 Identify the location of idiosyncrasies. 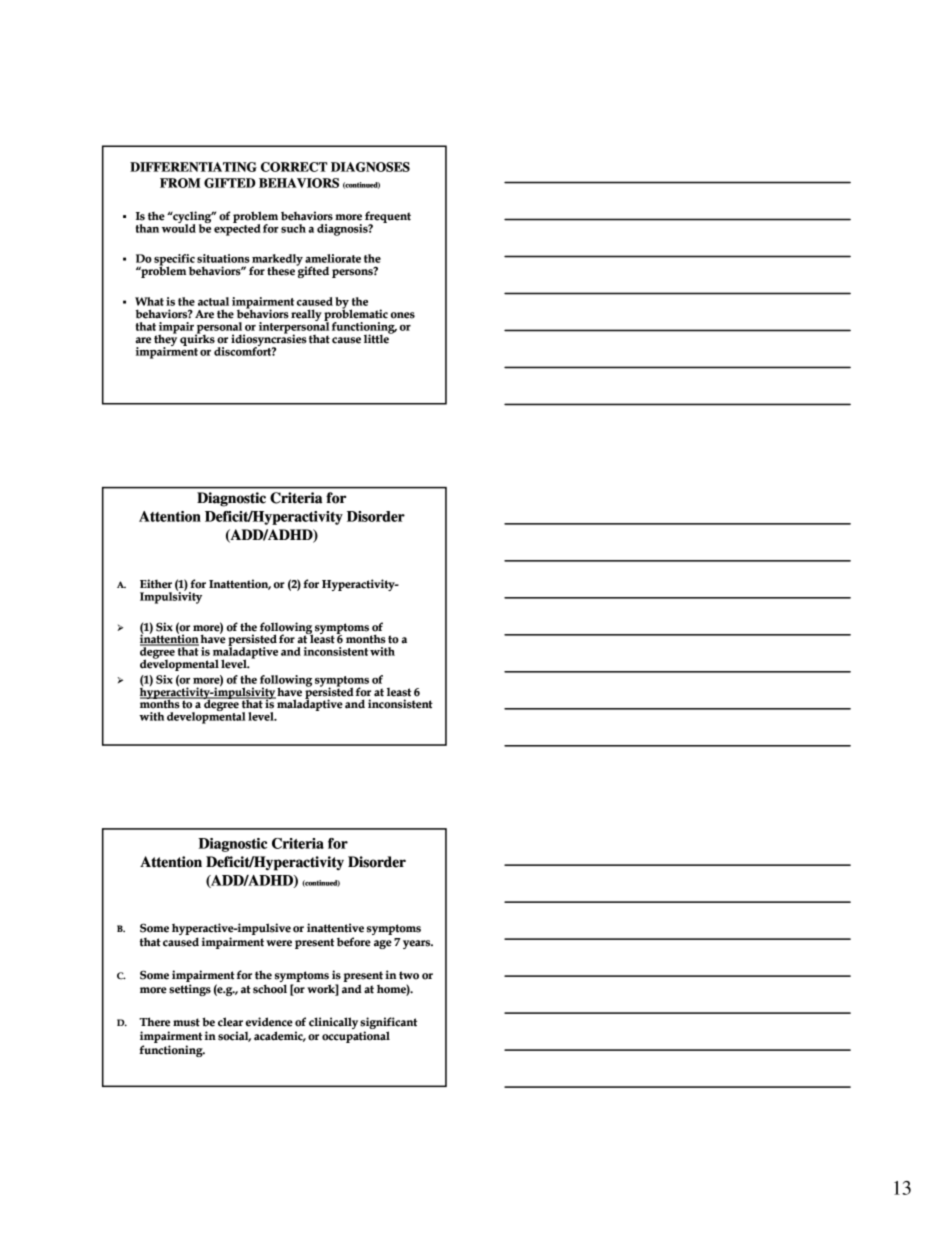
(269, 340).
